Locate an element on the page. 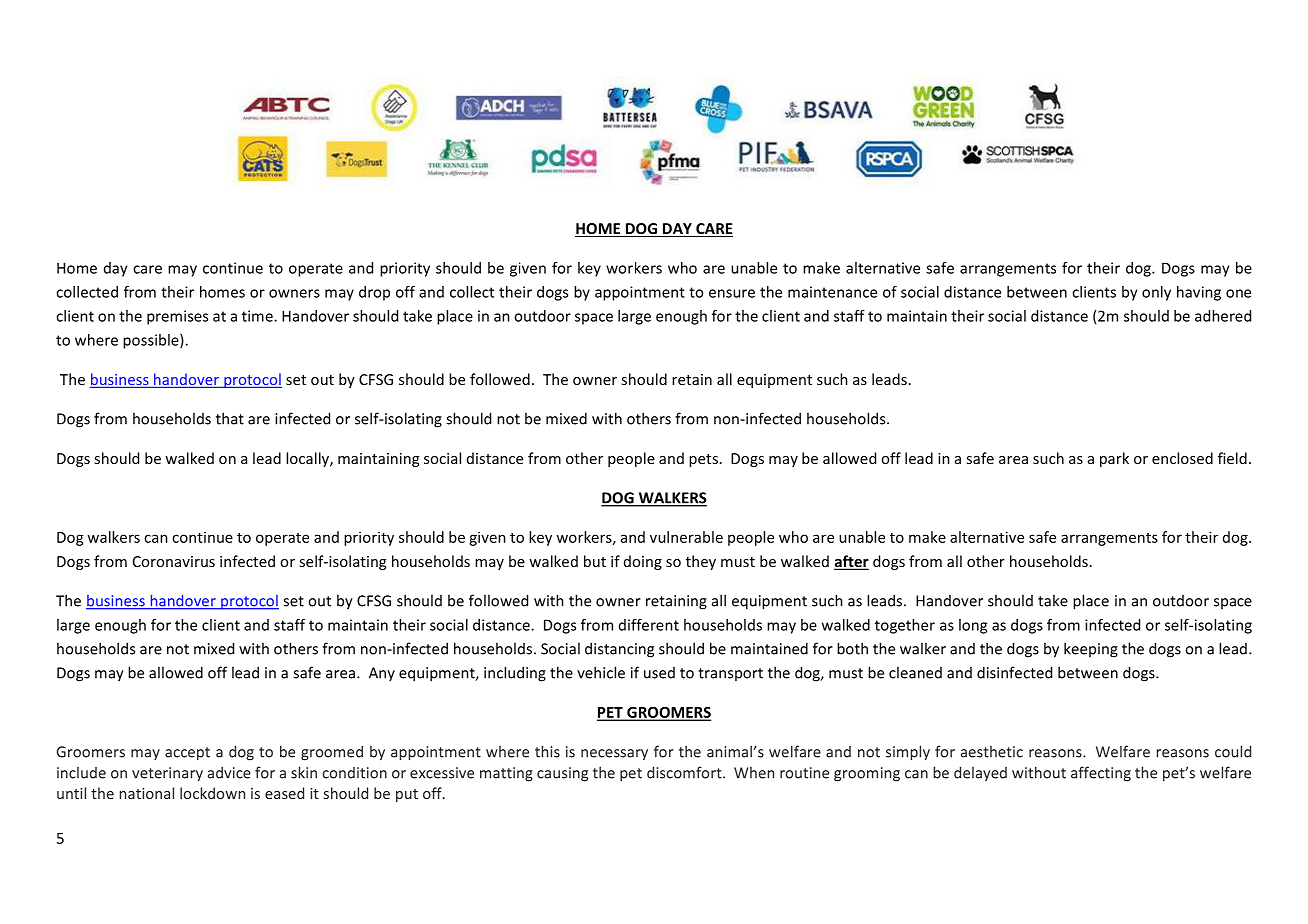 The width and height of the page is (1308, 924). different is located at coordinates (649, 625).
